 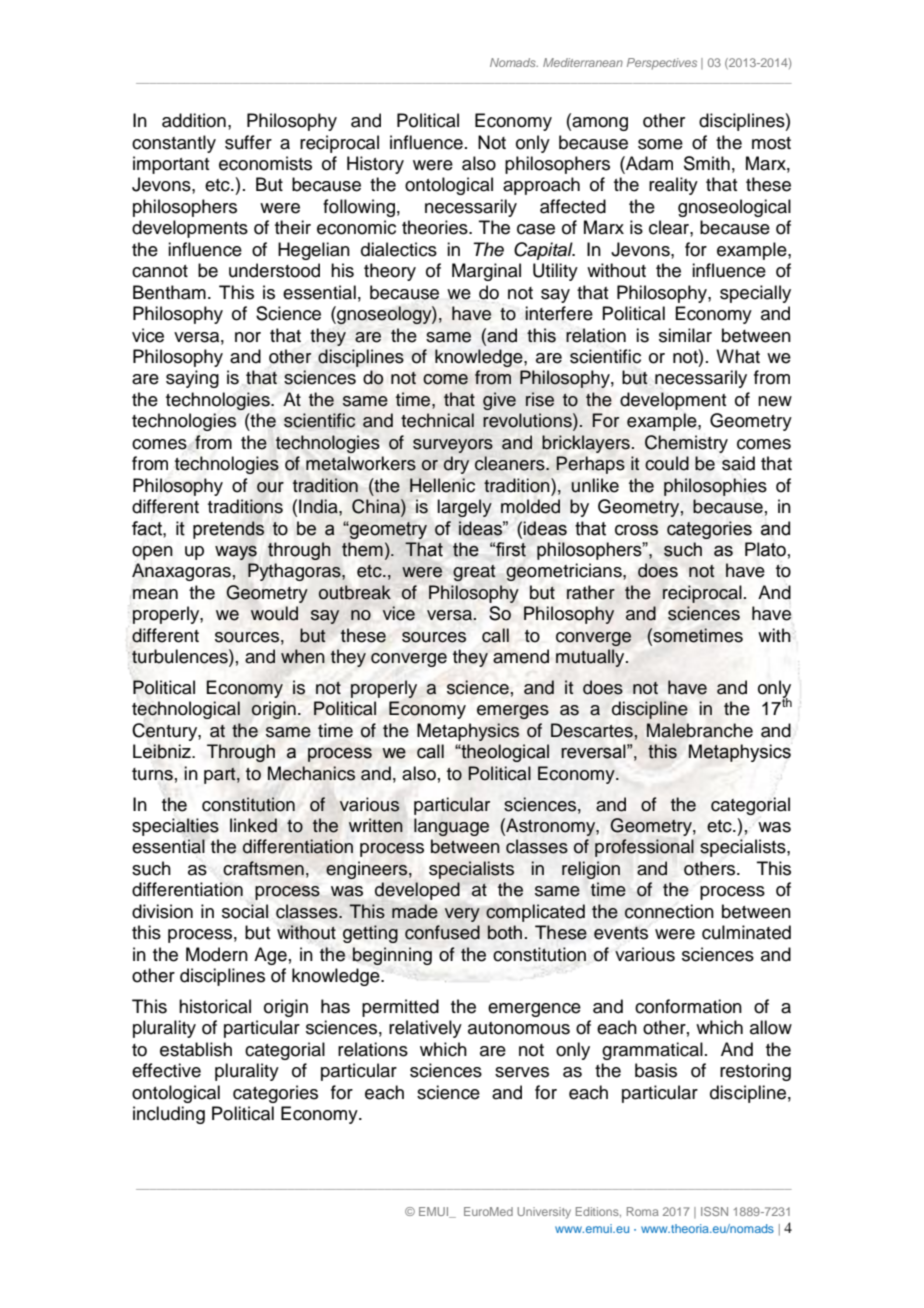 What do you see at coordinates (662, 64) in the screenshot?
I see `Perspectives` at bounding box center [662, 64].
